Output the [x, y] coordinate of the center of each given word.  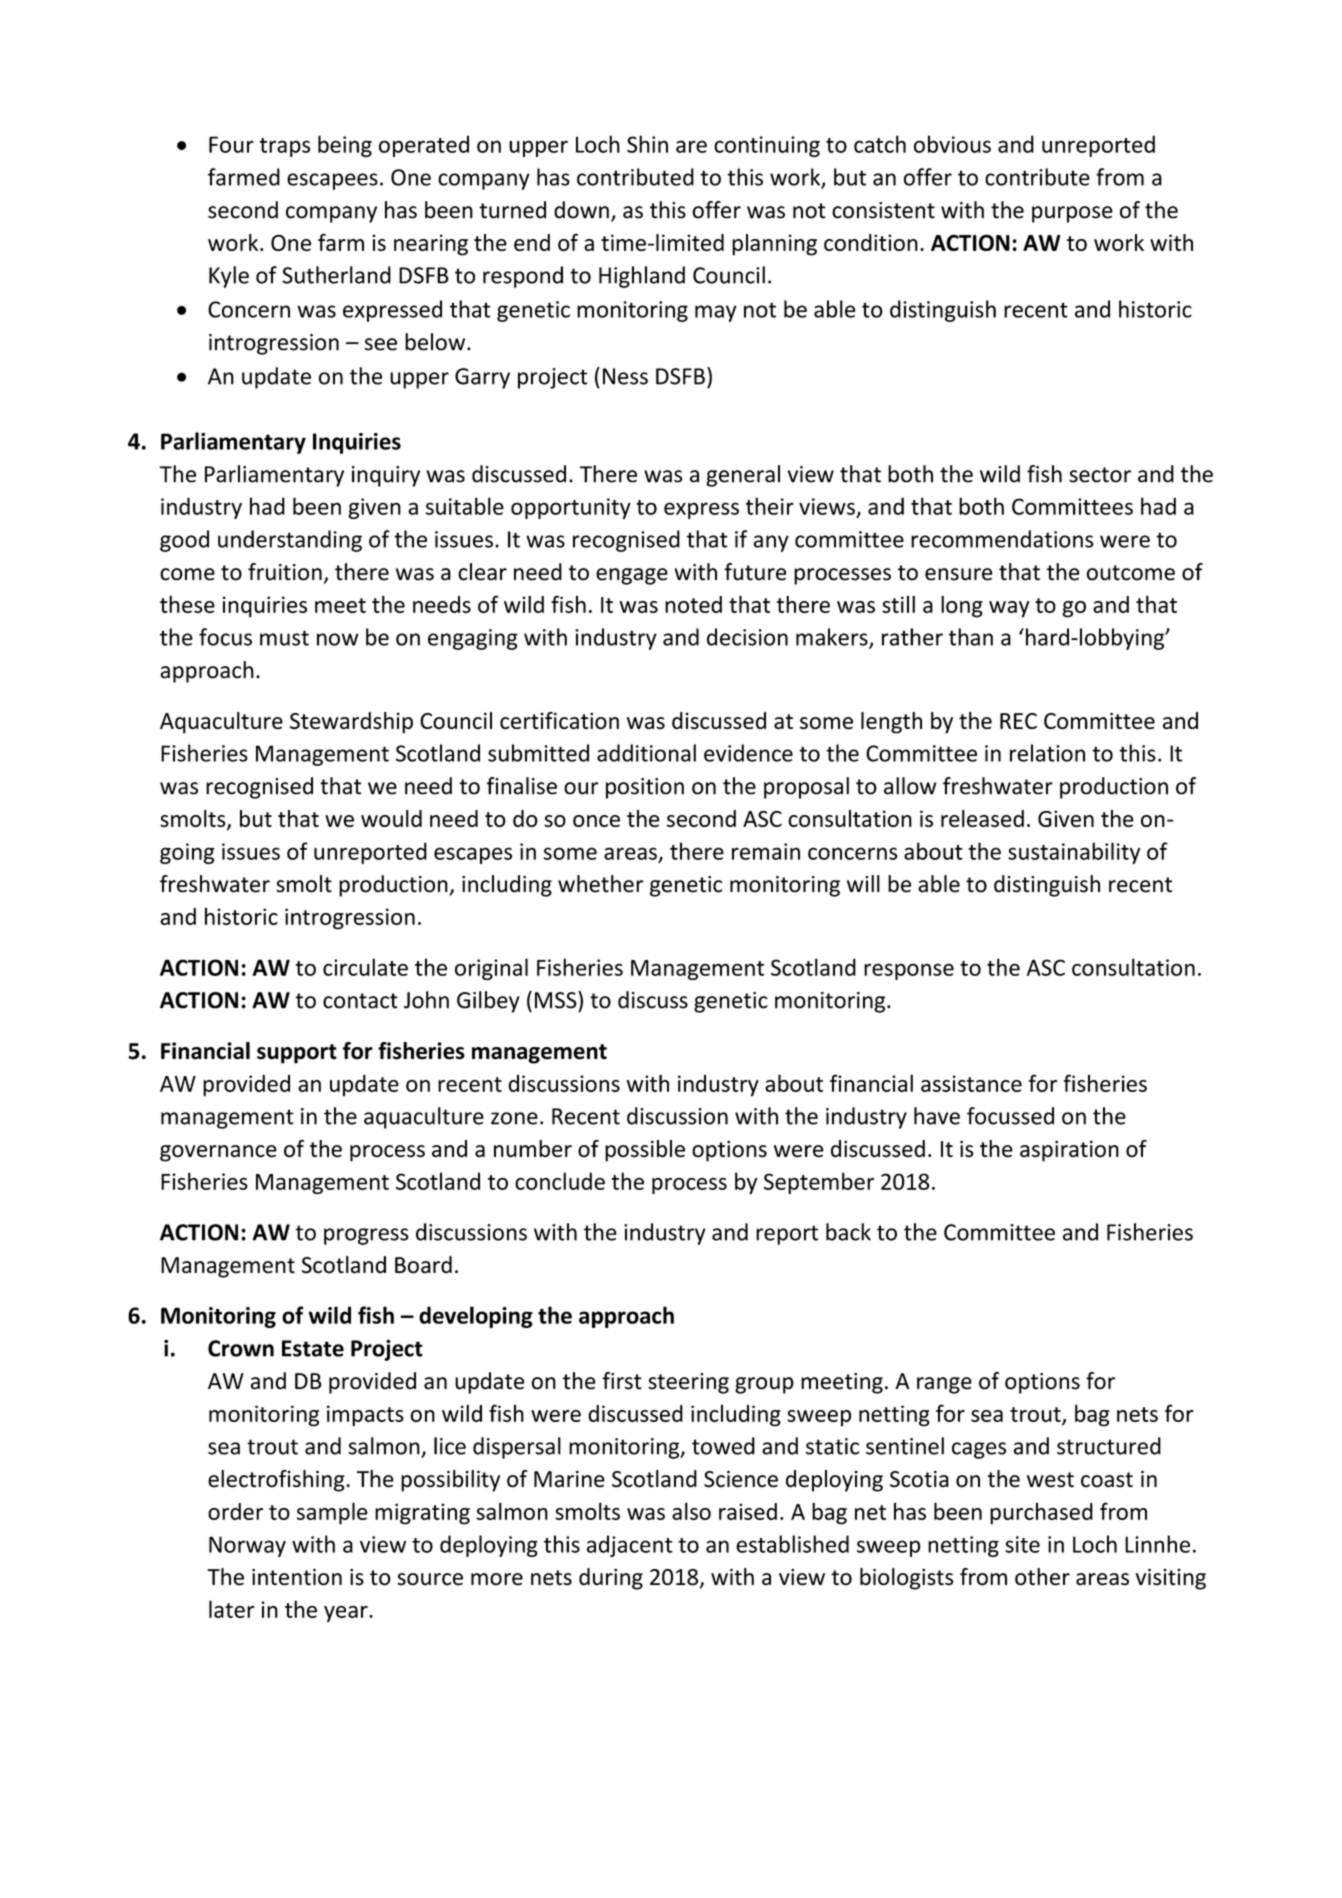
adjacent [630, 1546]
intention [297, 1577]
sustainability [1074, 853]
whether [600, 884]
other [1042, 1577]
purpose [1072, 214]
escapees [332, 181]
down [581, 210]
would [391, 818]
